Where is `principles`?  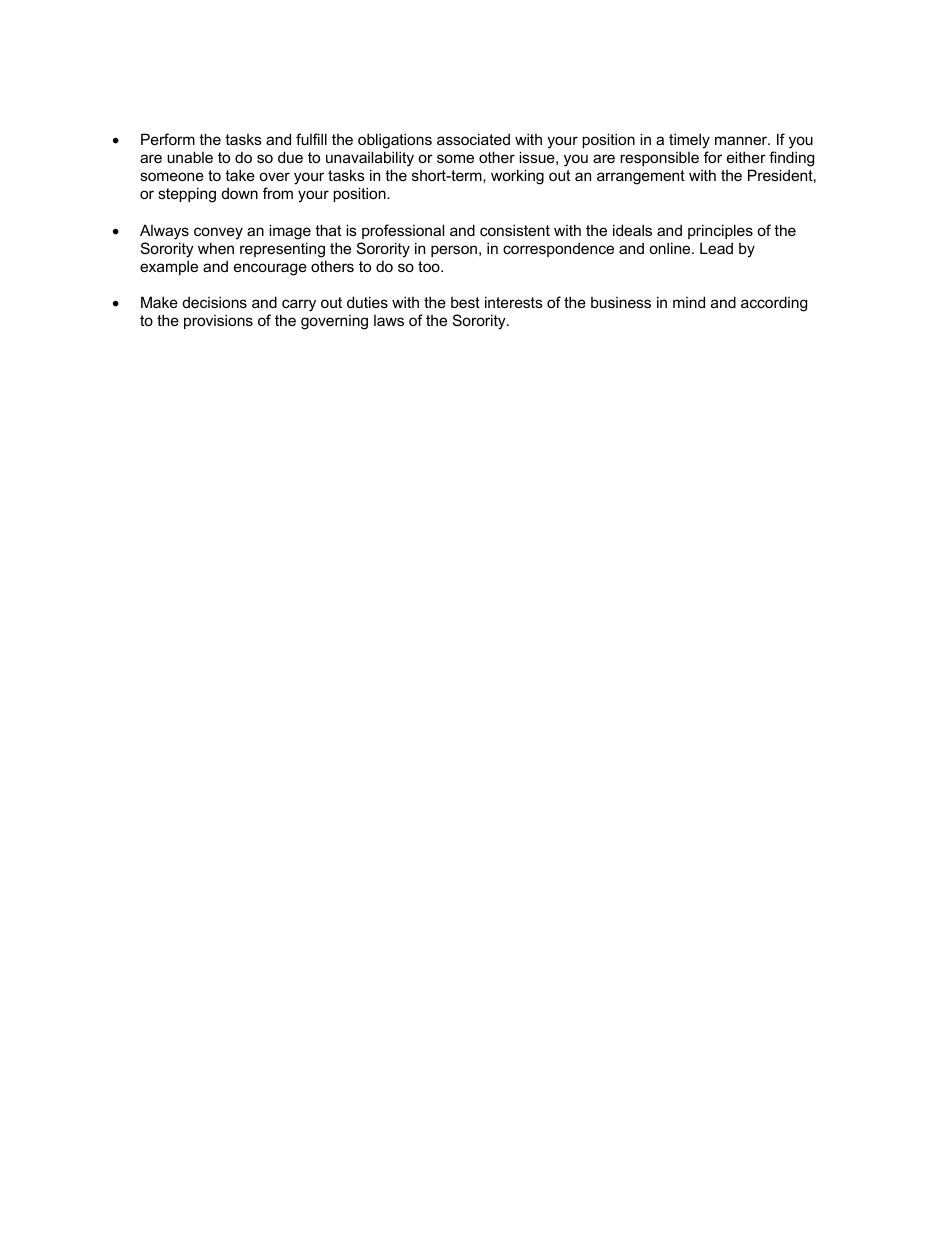
principles is located at coordinates (720, 231).
